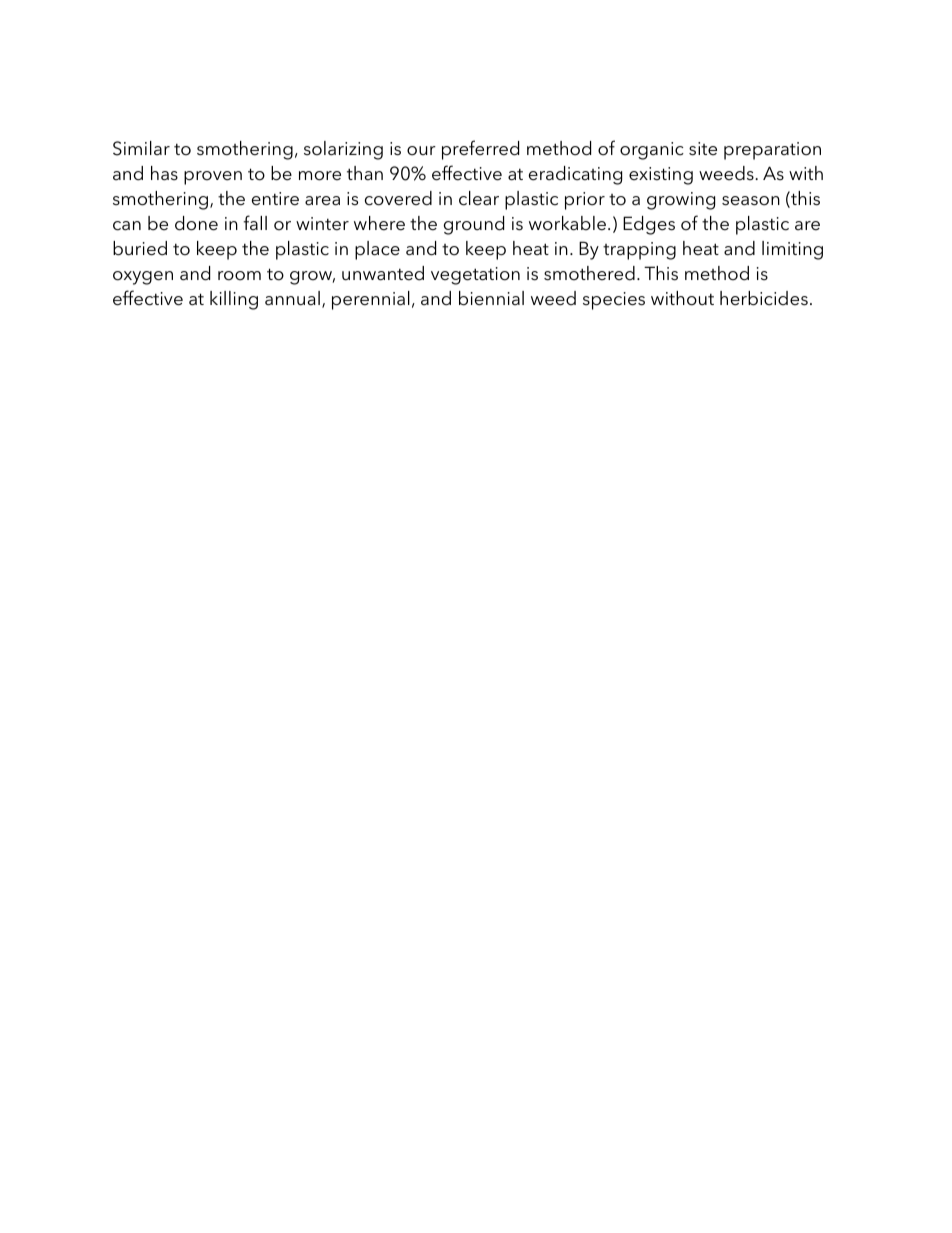  Describe the element at coordinates (474, 225) in the screenshot. I see `ground` at that location.
